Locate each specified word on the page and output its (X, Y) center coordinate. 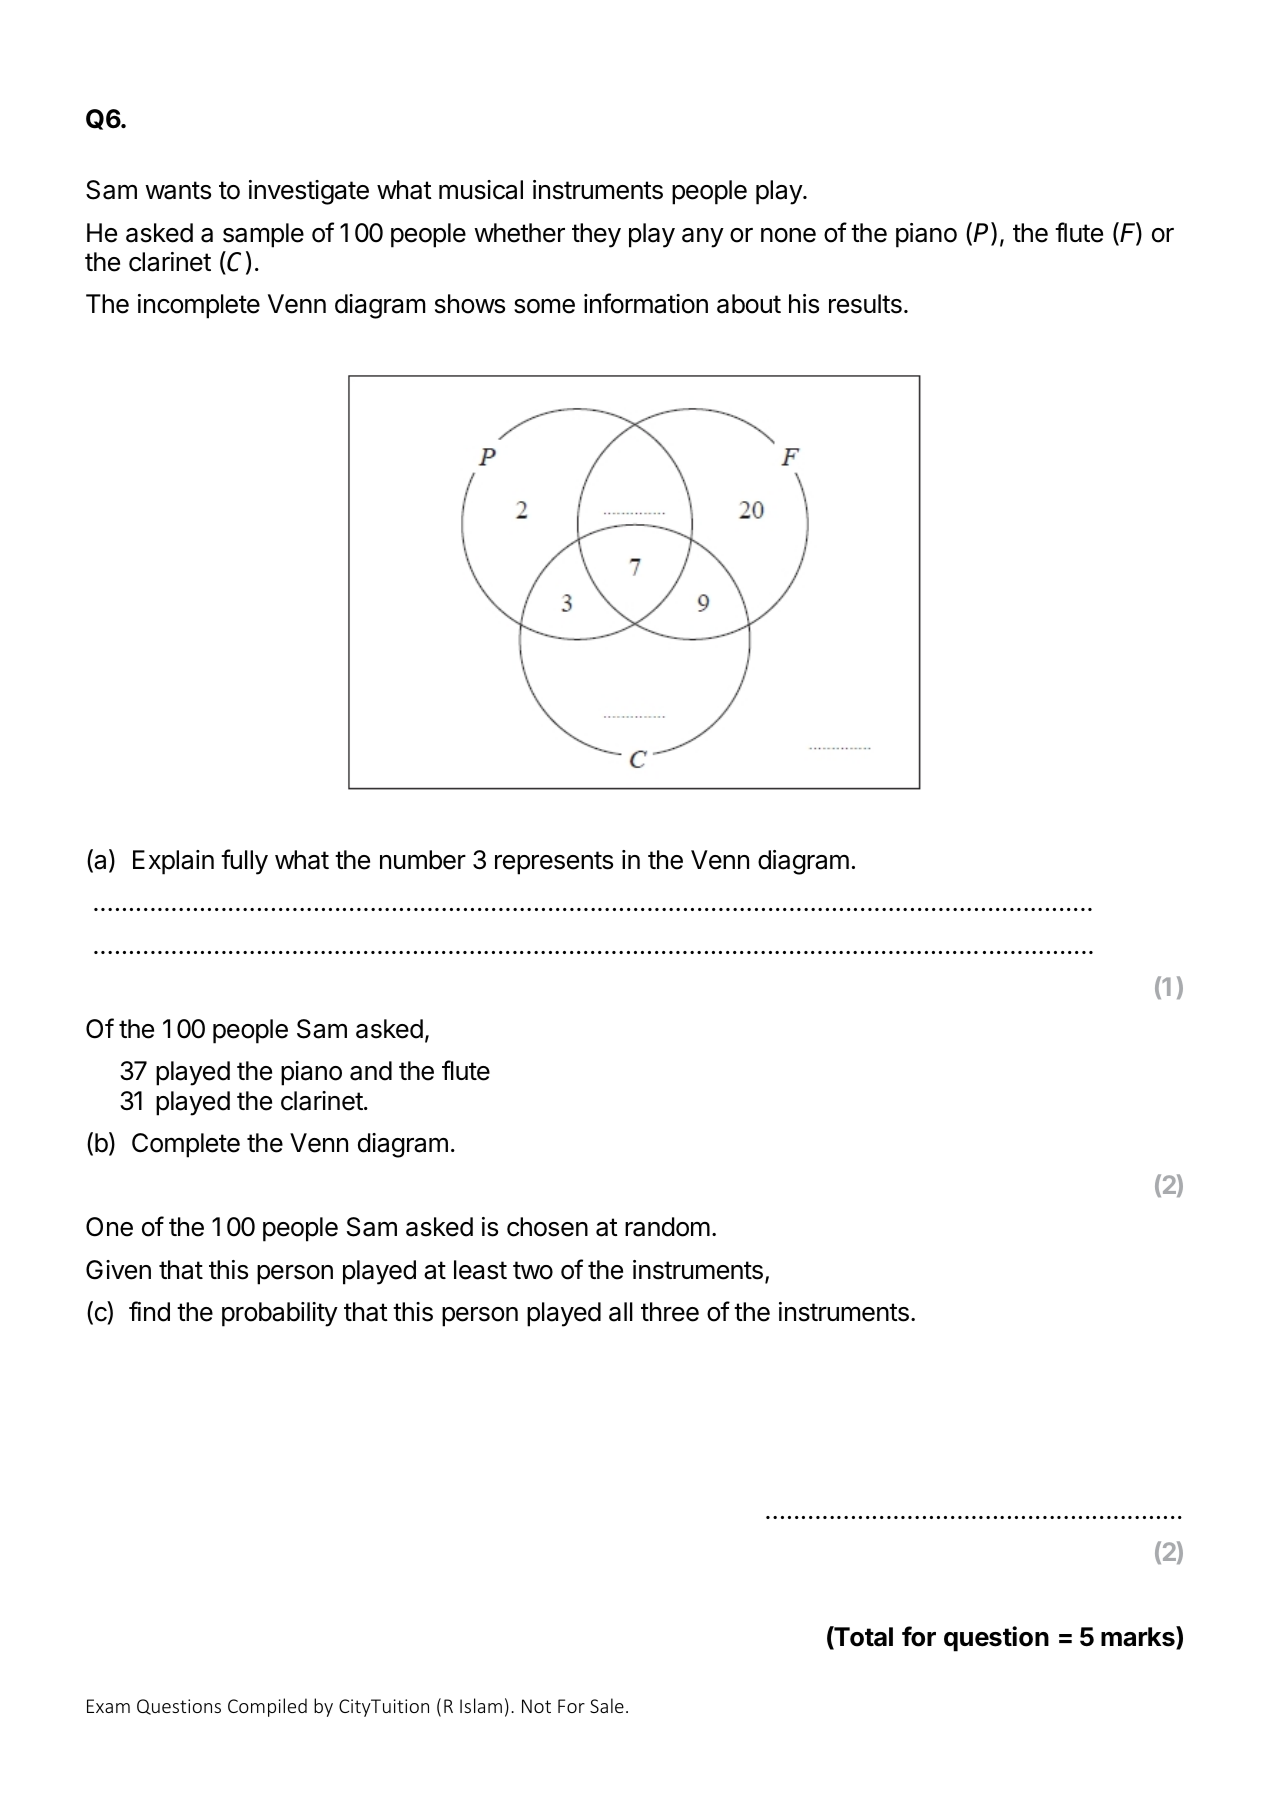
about (749, 304)
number (423, 860)
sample (263, 235)
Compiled (267, 1707)
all (621, 1312)
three (670, 1312)
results (865, 304)
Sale (607, 1705)
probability (280, 1314)
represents (554, 863)
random (667, 1227)
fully (244, 862)
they (596, 235)
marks (1139, 1637)
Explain (173, 862)
